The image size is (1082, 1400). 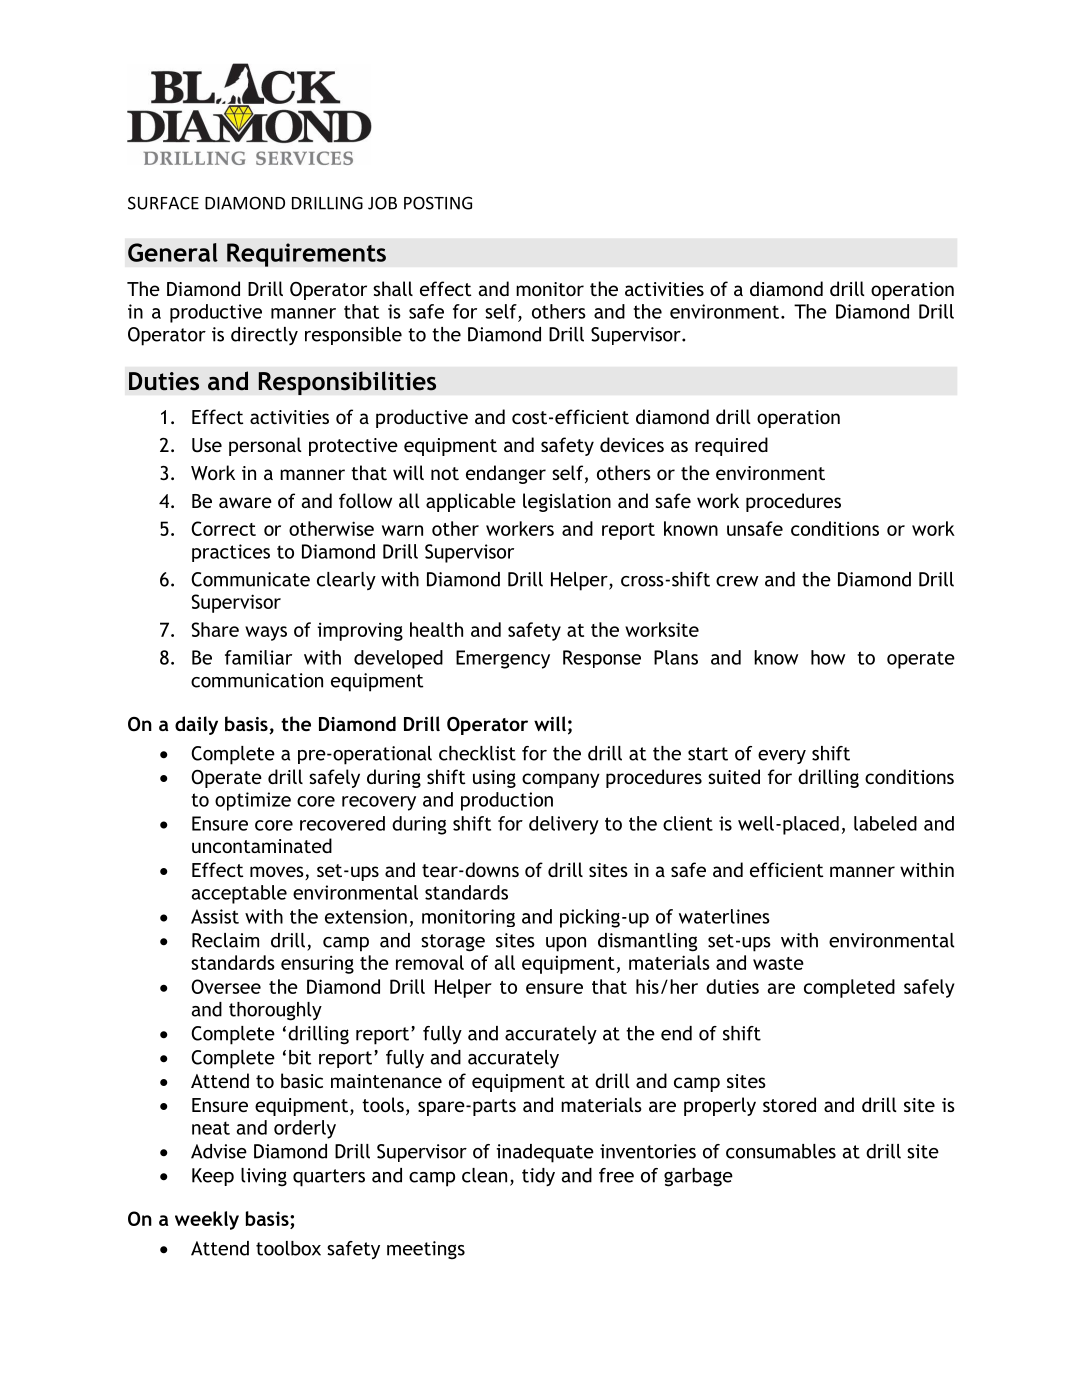 What do you see at coordinates (567, 502) in the document?
I see `legislation` at bounding box center [567, 502].
